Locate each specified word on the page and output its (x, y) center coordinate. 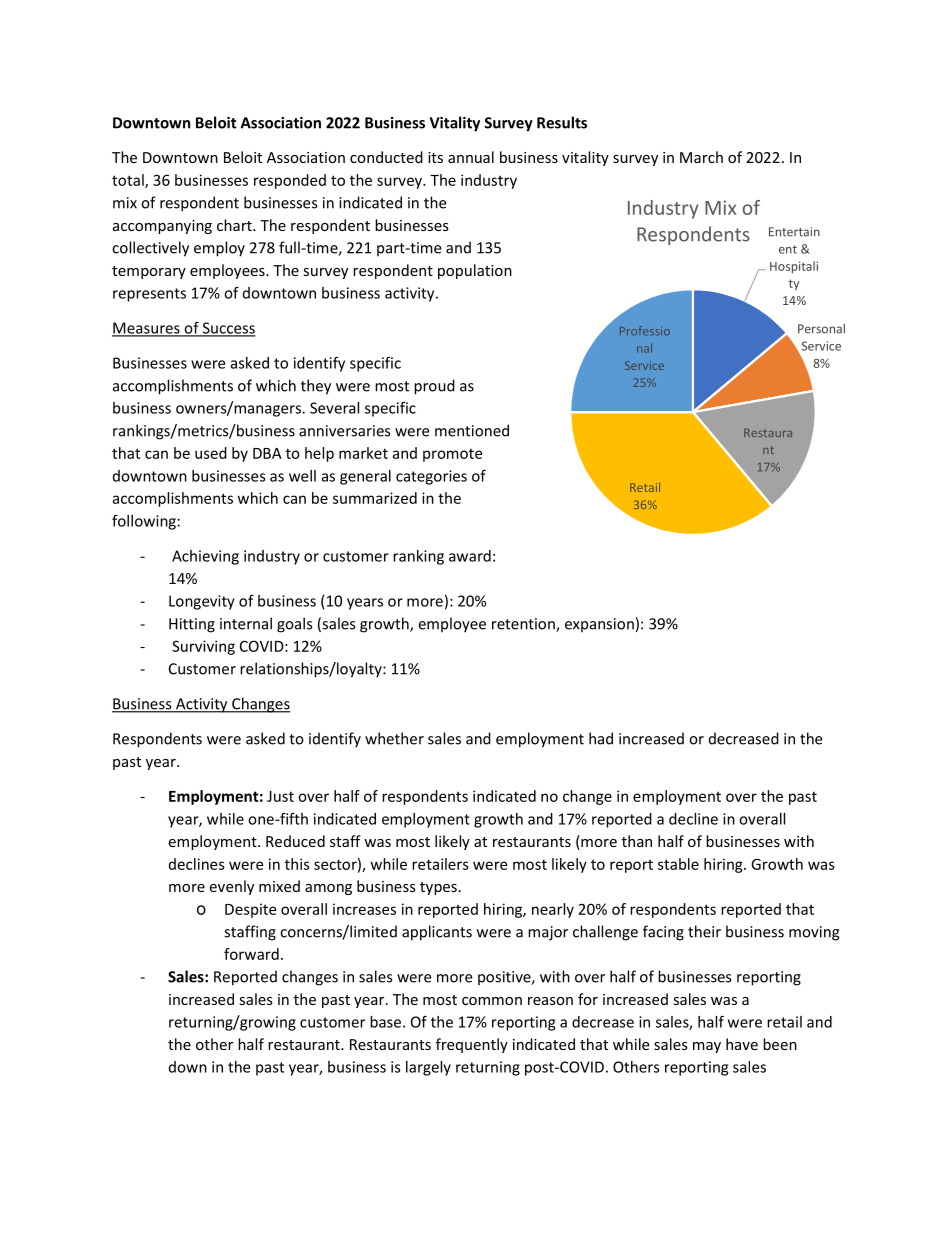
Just (280, 796)
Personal (821, 329)
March (701, 157)
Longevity (202, 602)
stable (678, 864)
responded (290, 181)
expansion (599, 625)
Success (228, 329)
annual (471, 157)
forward (251, 954)
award (470, 556)
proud (434, 387)
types (438, 888)
